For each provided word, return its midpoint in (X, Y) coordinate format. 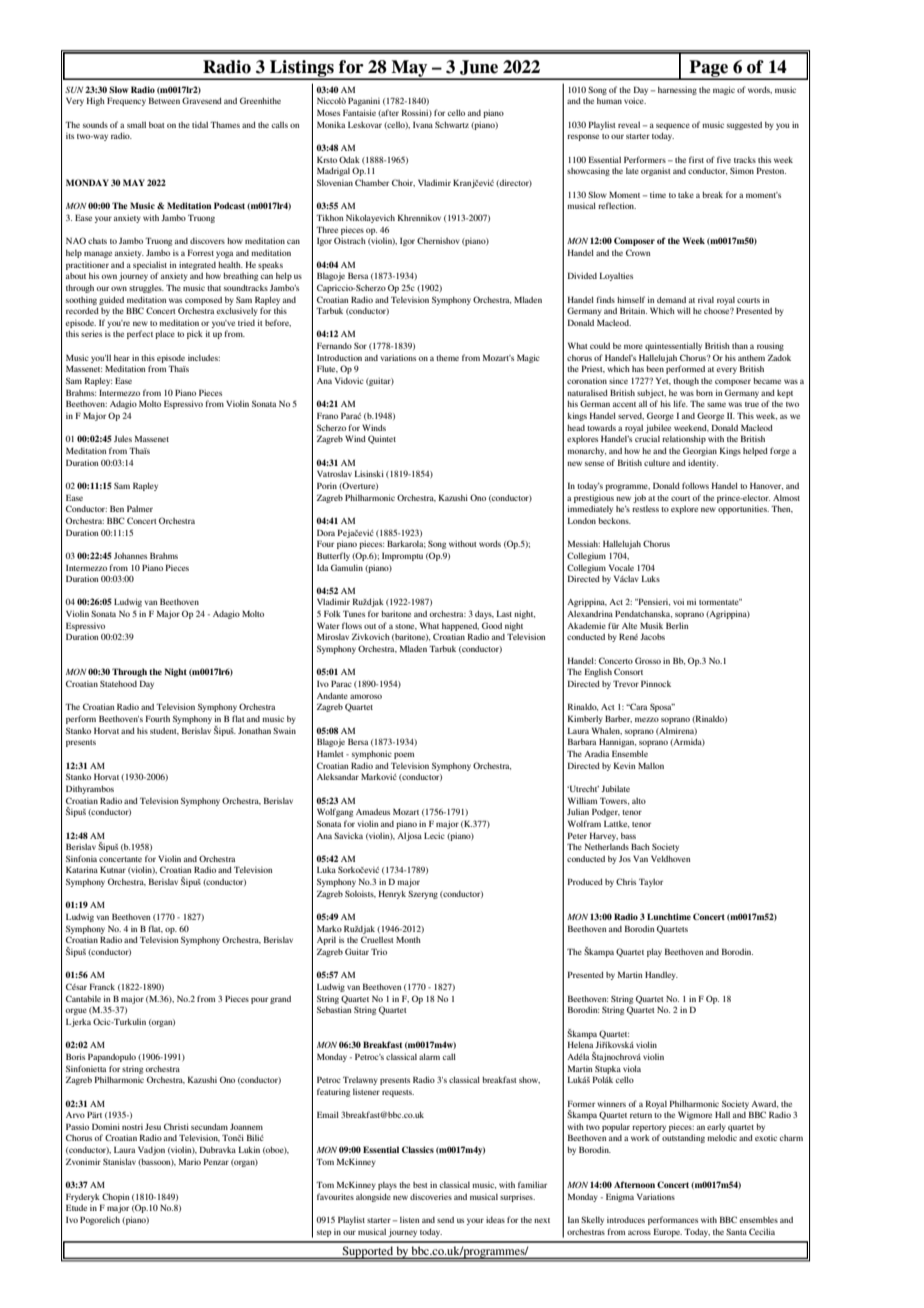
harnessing (677, 91)
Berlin (677, 625)
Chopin (115, 1197)
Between (164, 100)
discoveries (431, 1196)
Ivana (423, 124)
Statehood (118, 683)
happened (460, 627)
